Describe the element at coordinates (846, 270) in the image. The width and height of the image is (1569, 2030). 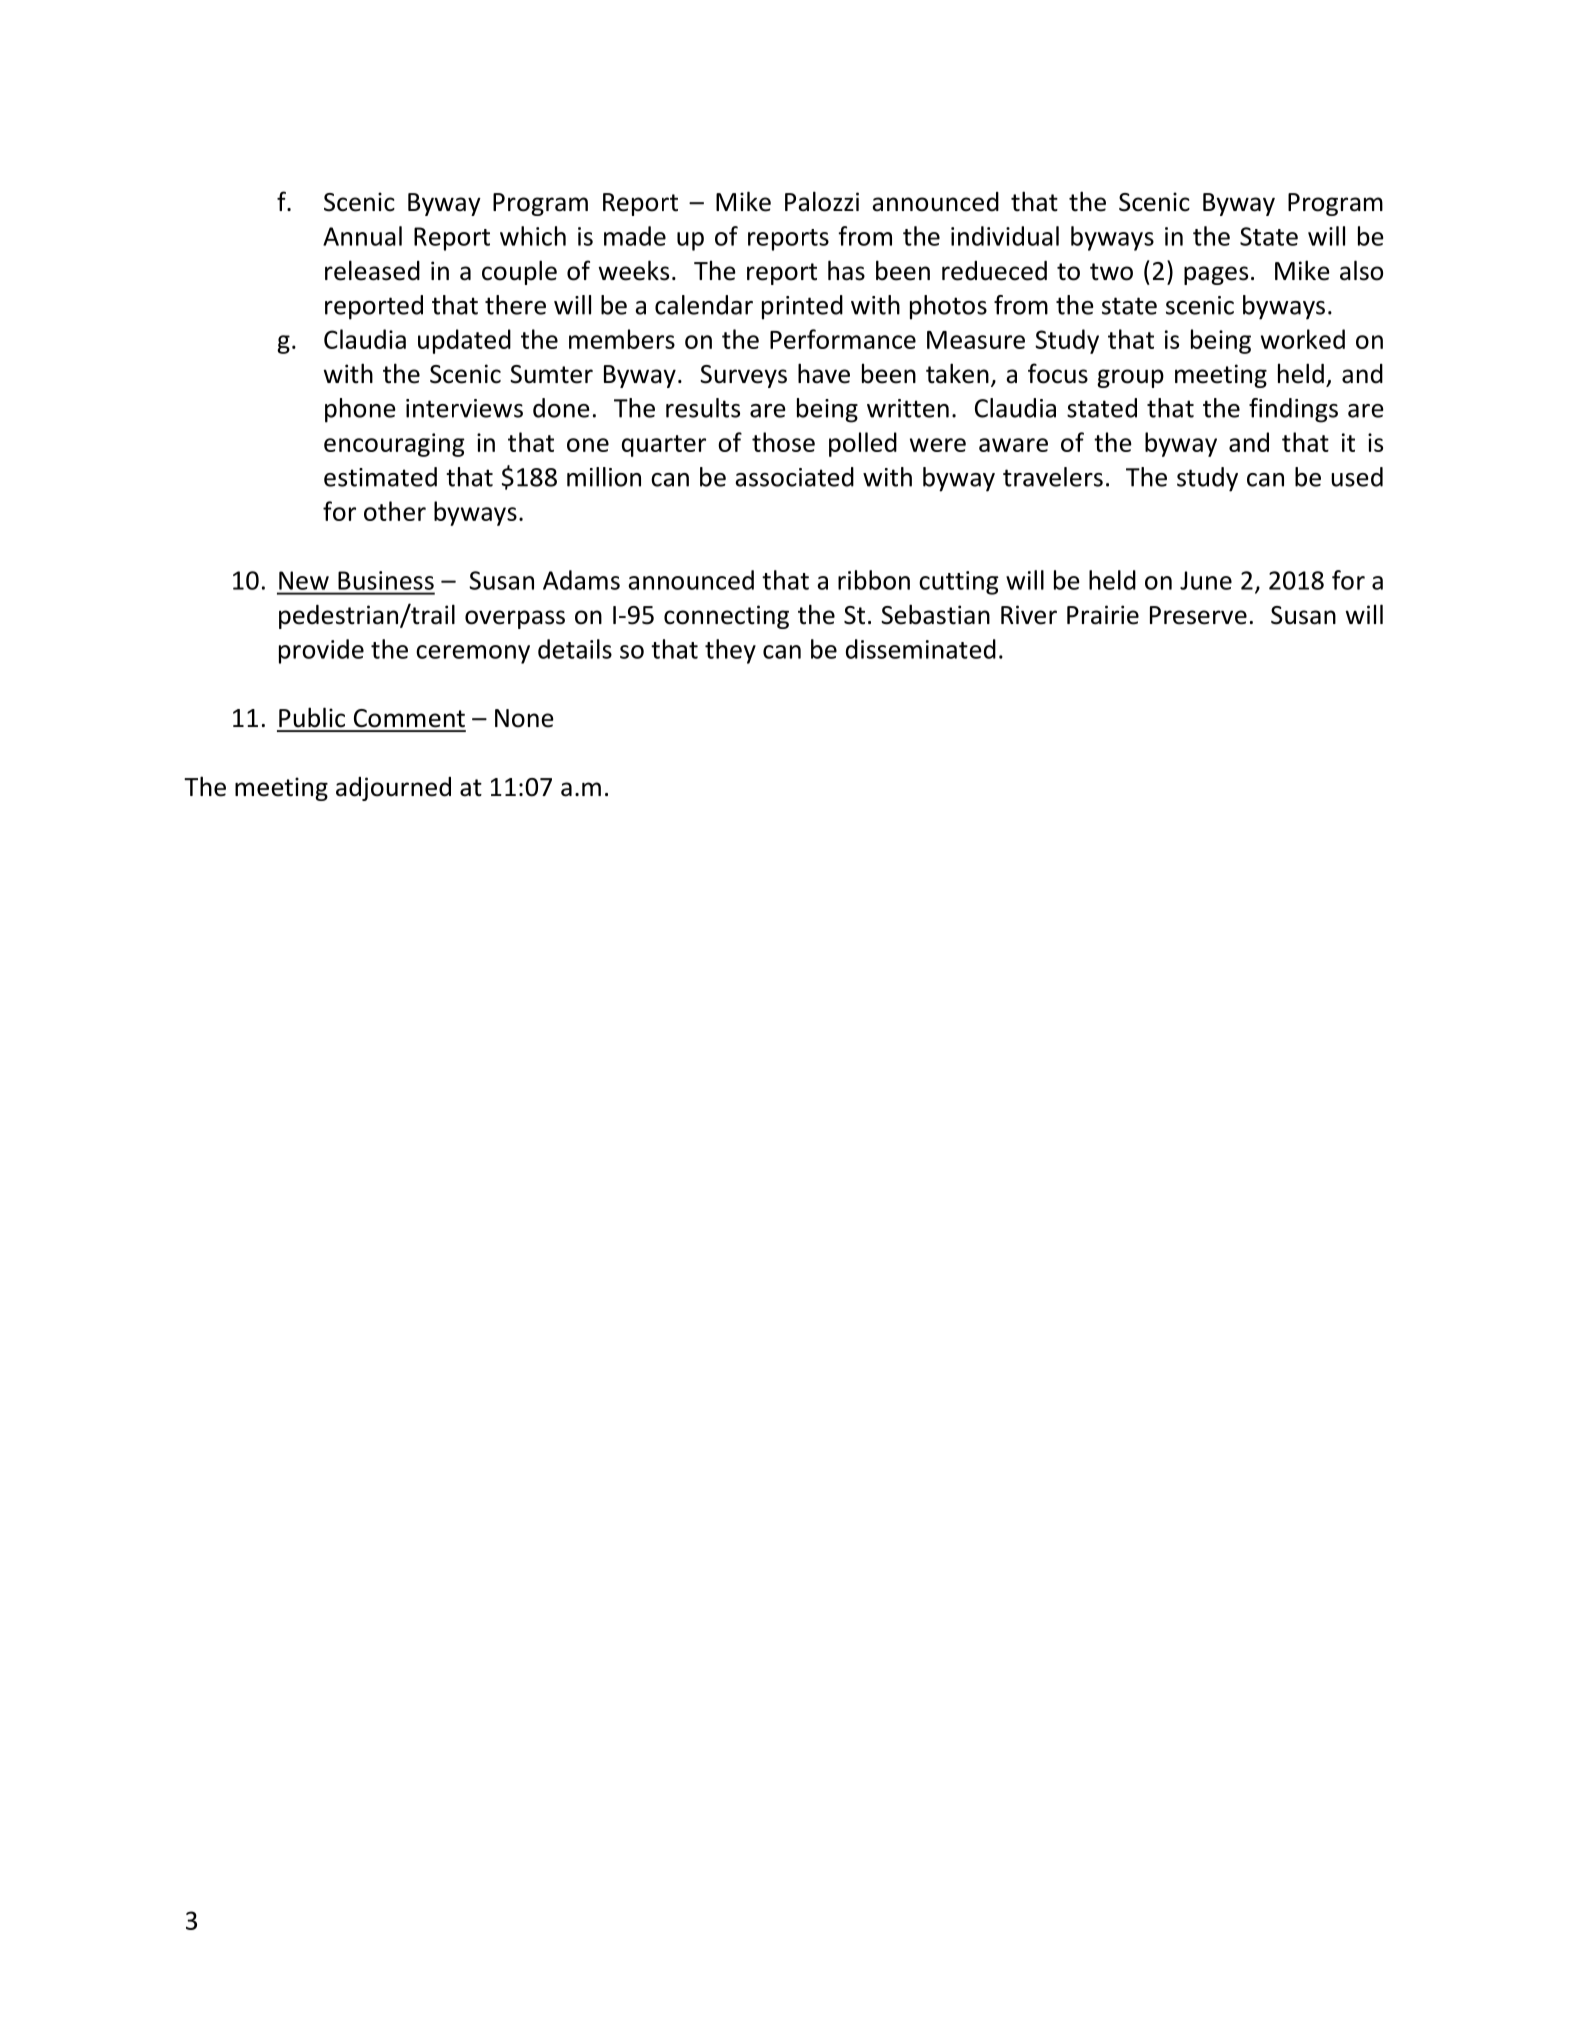
I see `has` at that location.
